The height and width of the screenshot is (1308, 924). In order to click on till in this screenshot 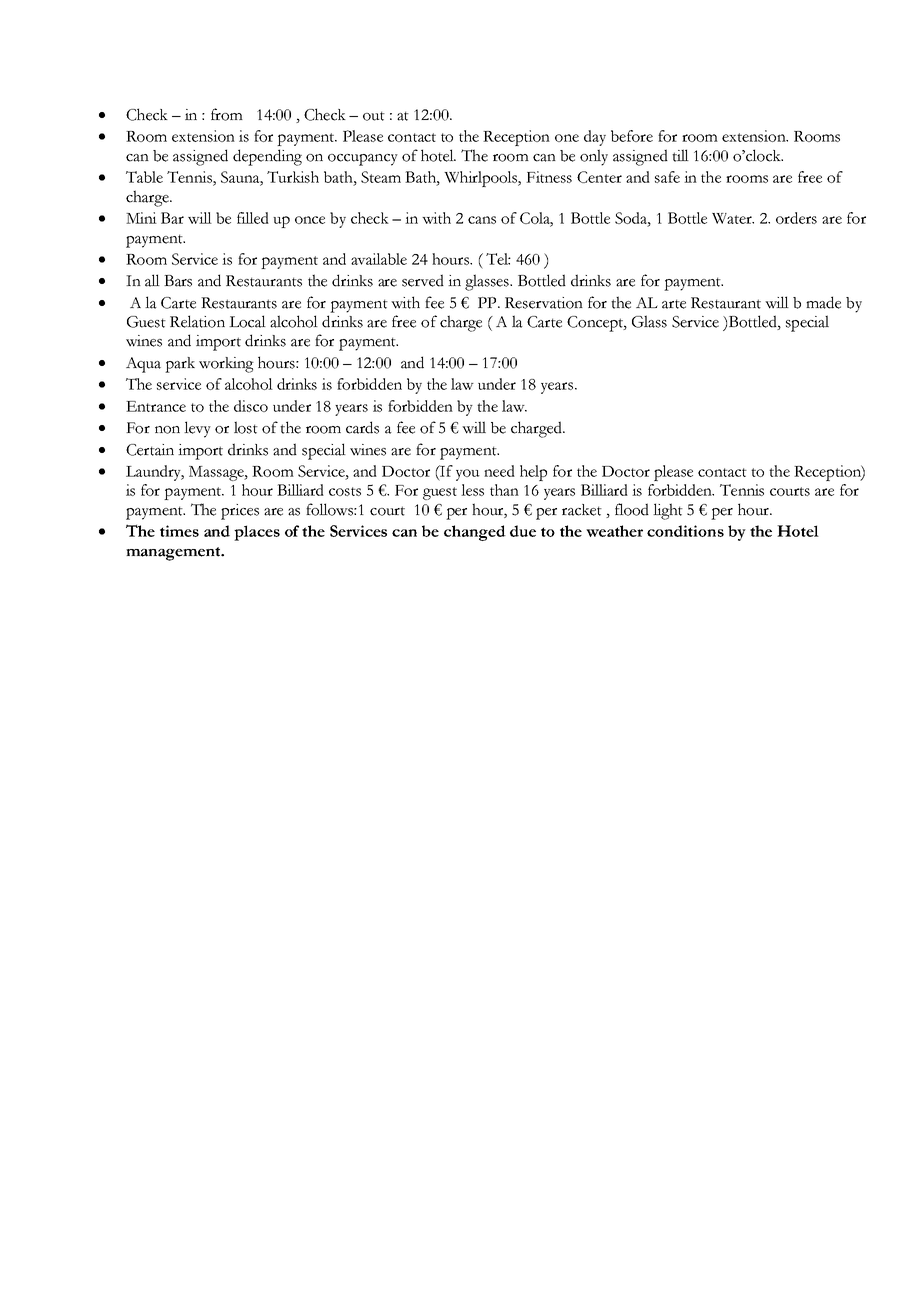, I will do `click(680, 155)`.
